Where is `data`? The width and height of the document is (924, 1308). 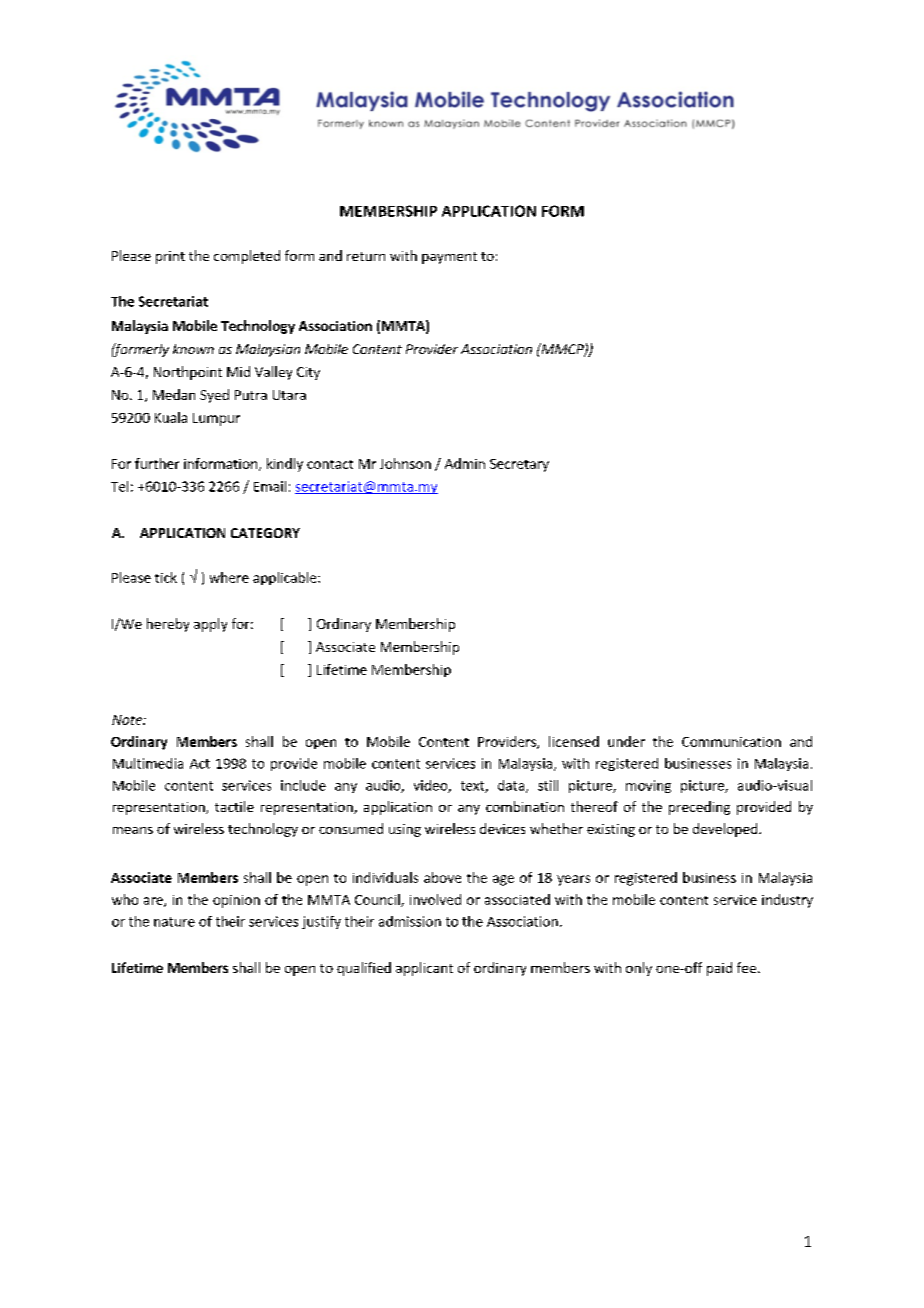 data is located at coordinates (512, 786).
